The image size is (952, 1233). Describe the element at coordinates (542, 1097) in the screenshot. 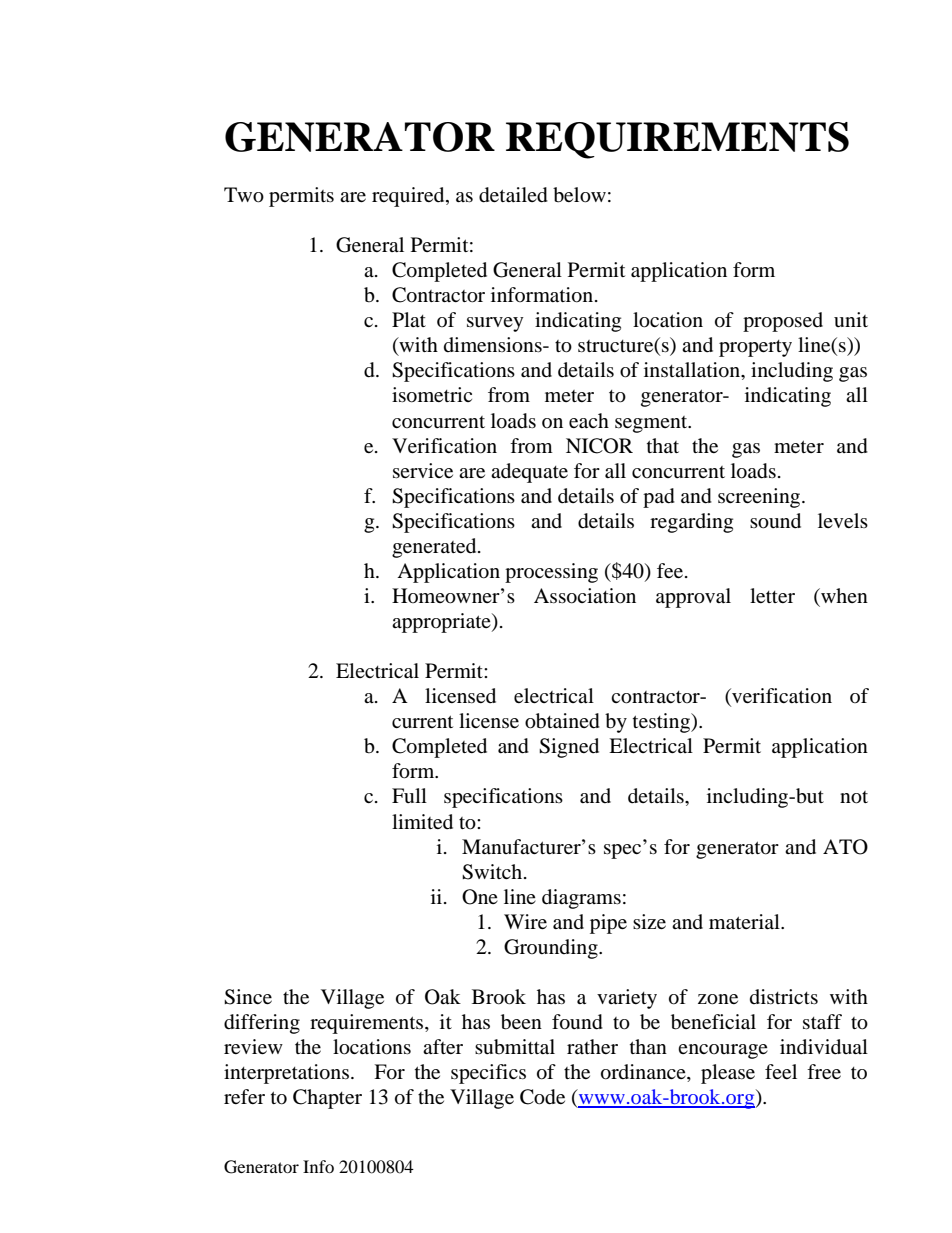

I see `Code` at that location.
